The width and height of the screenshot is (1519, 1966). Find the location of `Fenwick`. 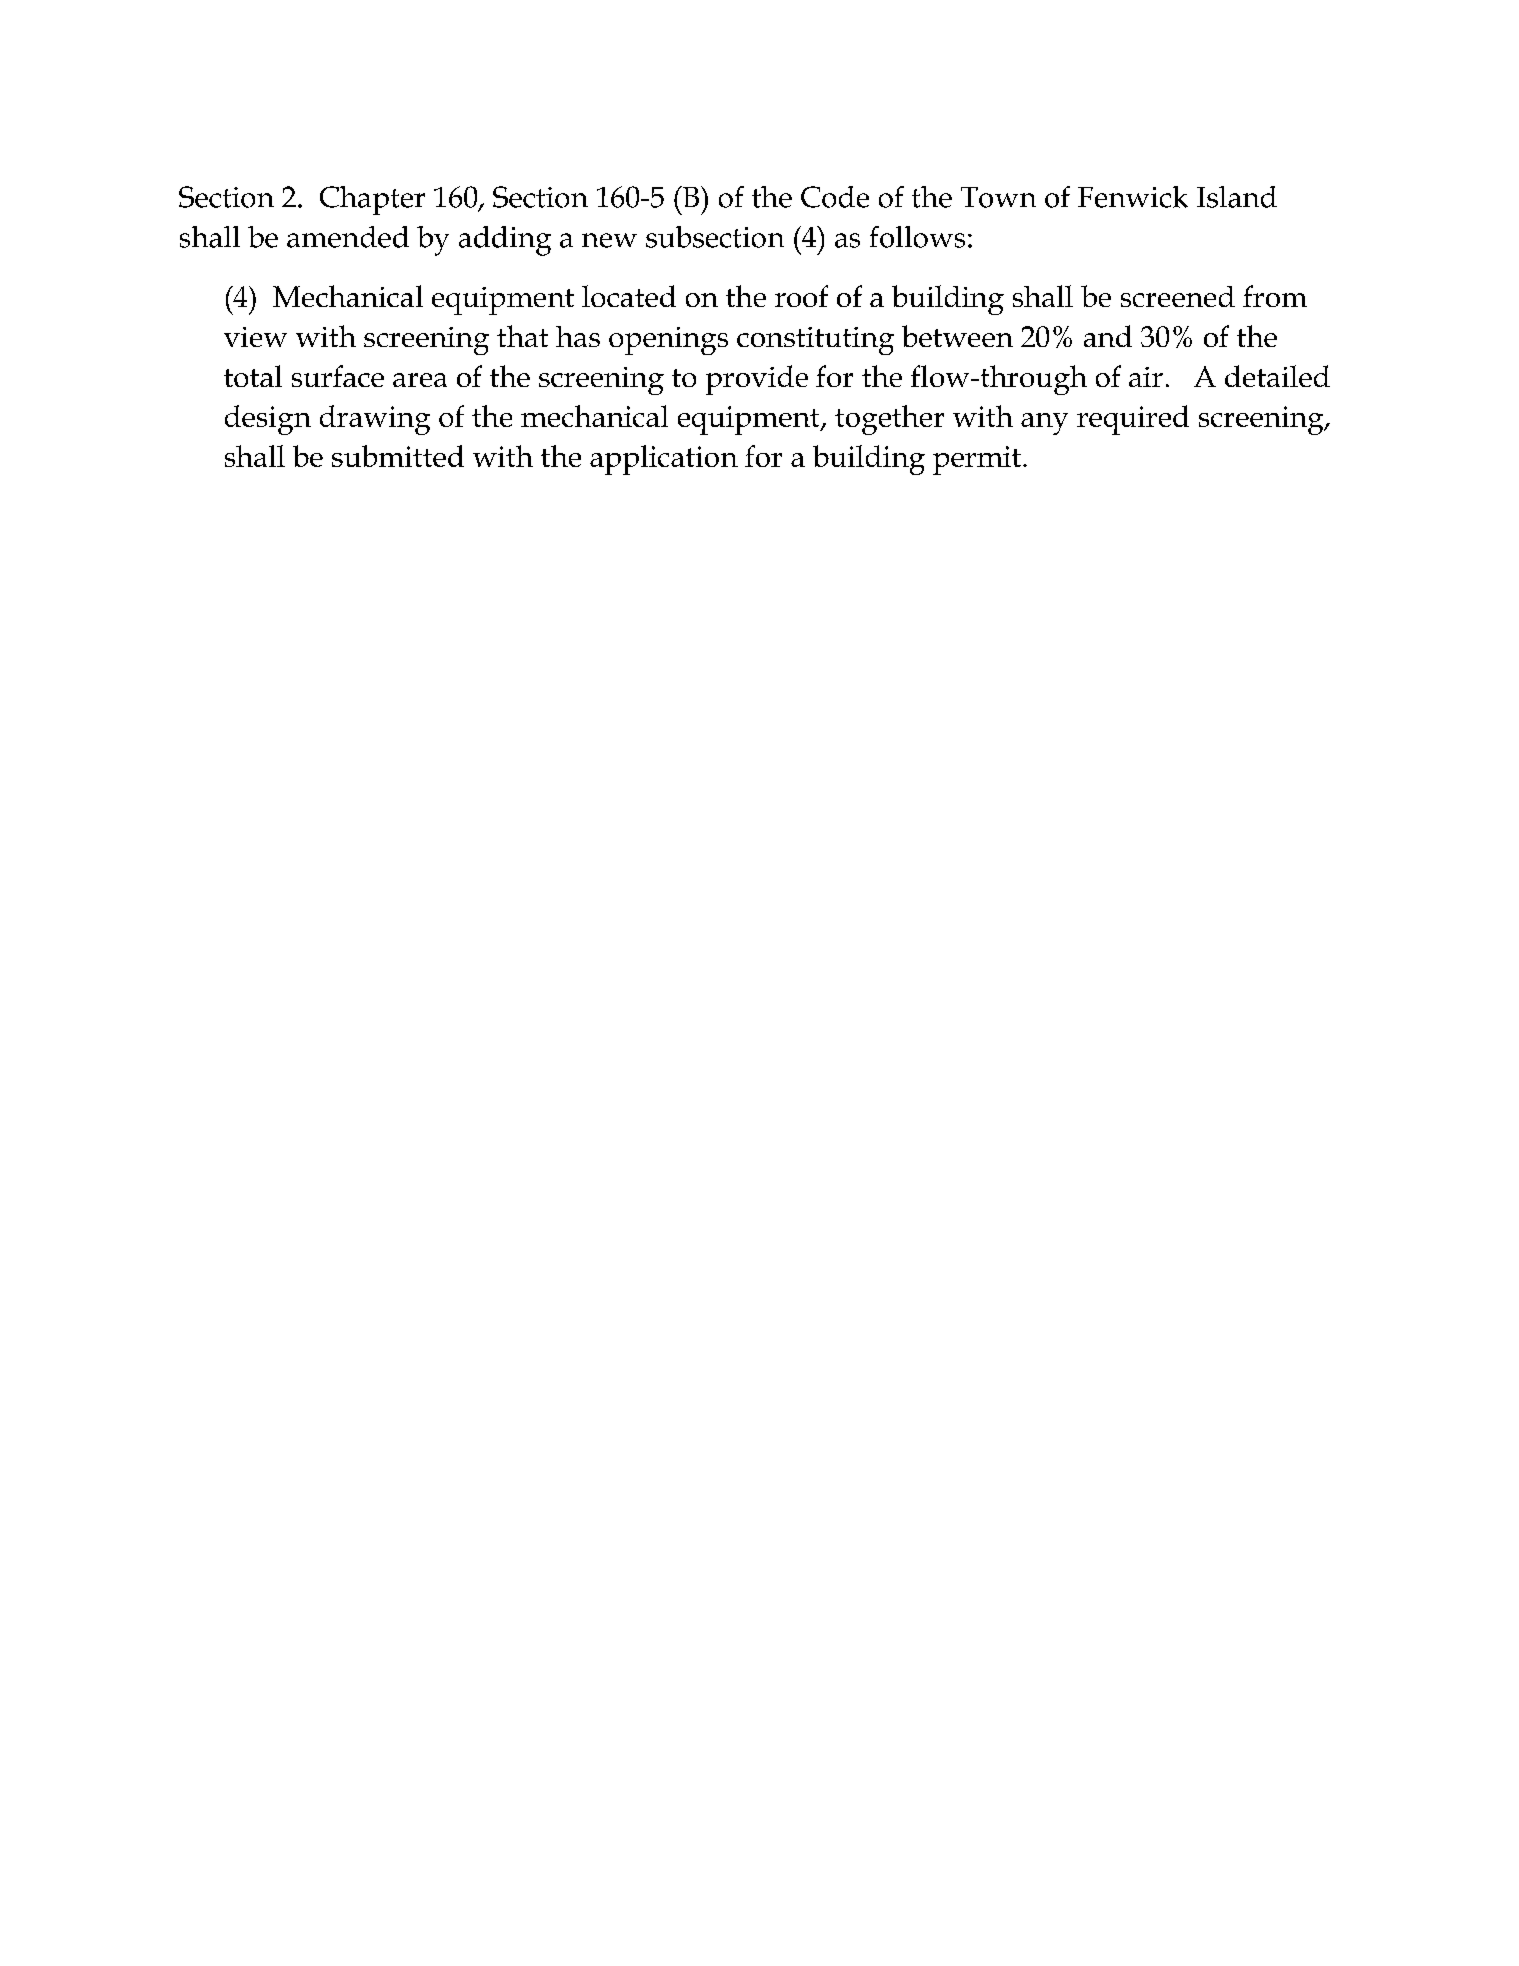

Fenwick is located at coordinates (1133, 197).
